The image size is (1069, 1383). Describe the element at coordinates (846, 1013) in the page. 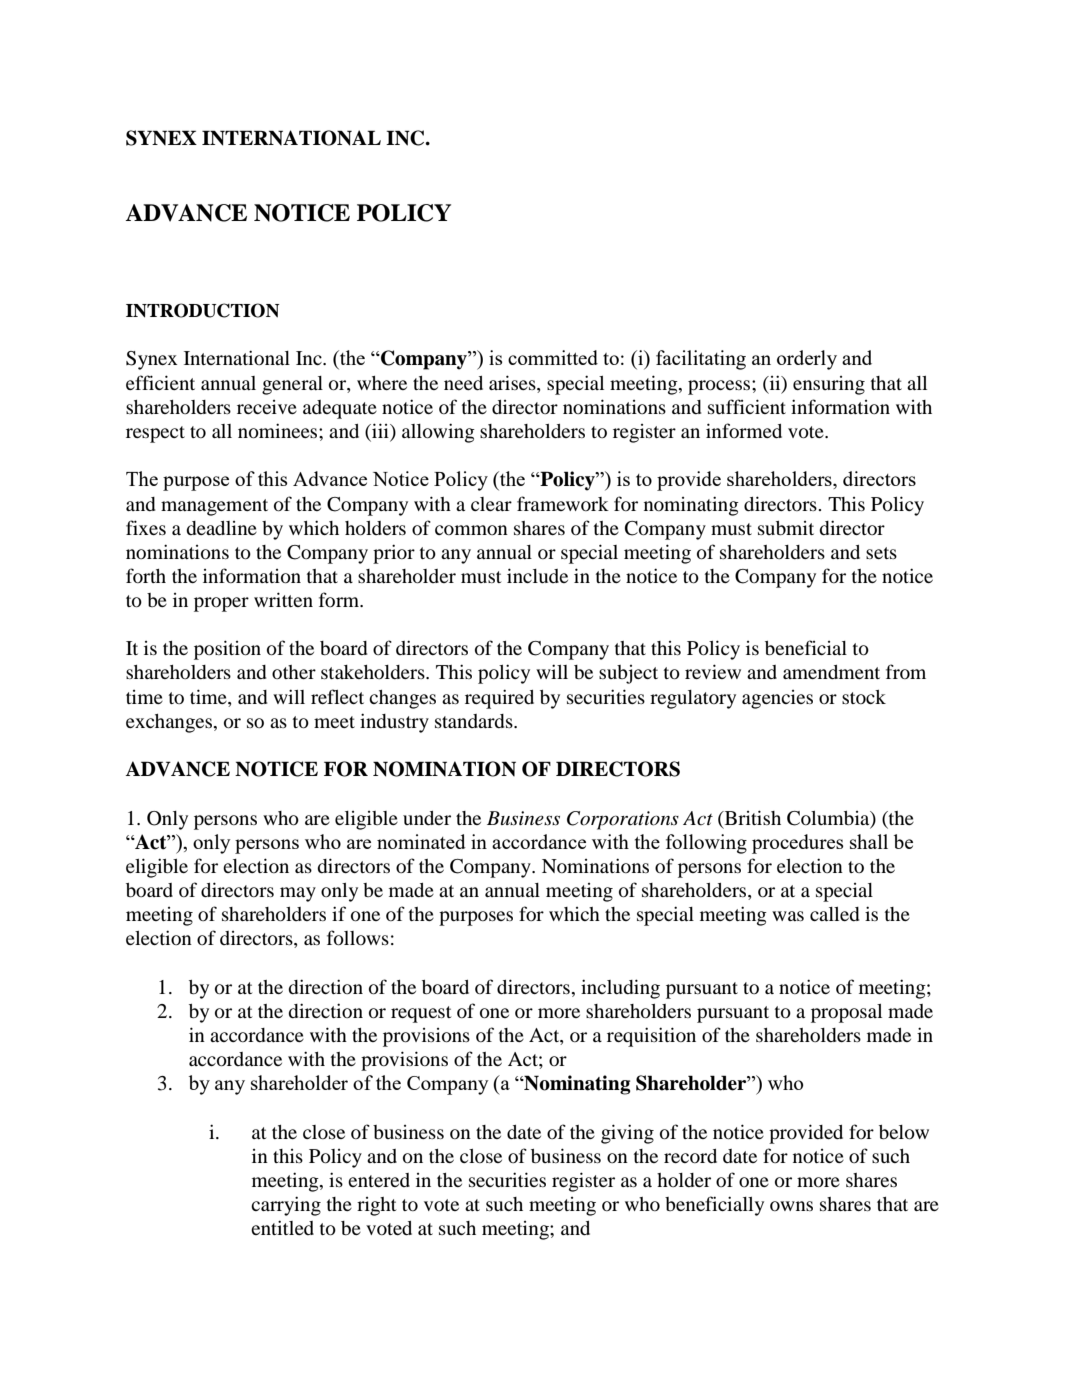

I see `proposal` at that location.
